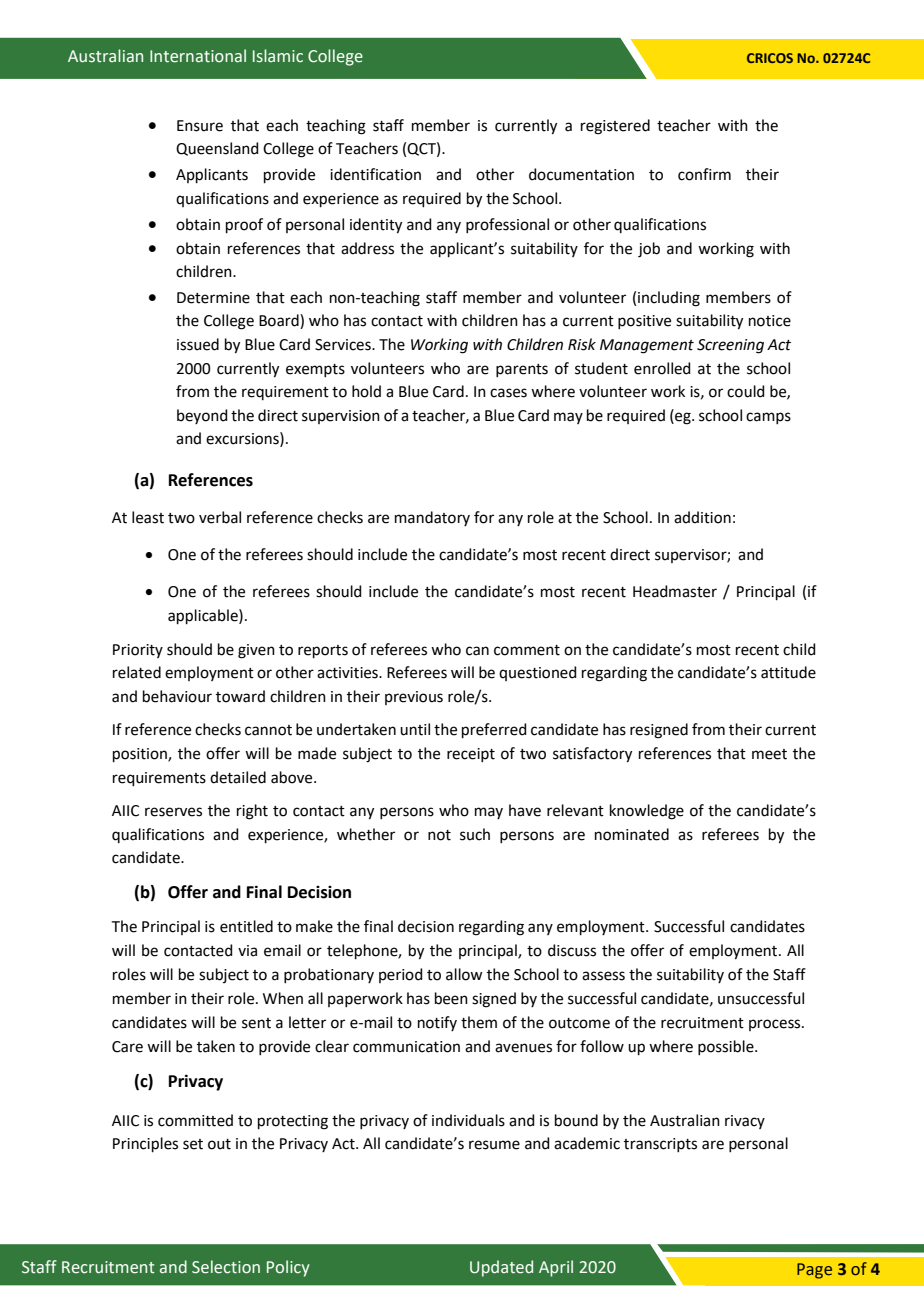 Image resolution: width=924 pixels, height=1309 pixels. I want to click on process, so click(776, 1025).
